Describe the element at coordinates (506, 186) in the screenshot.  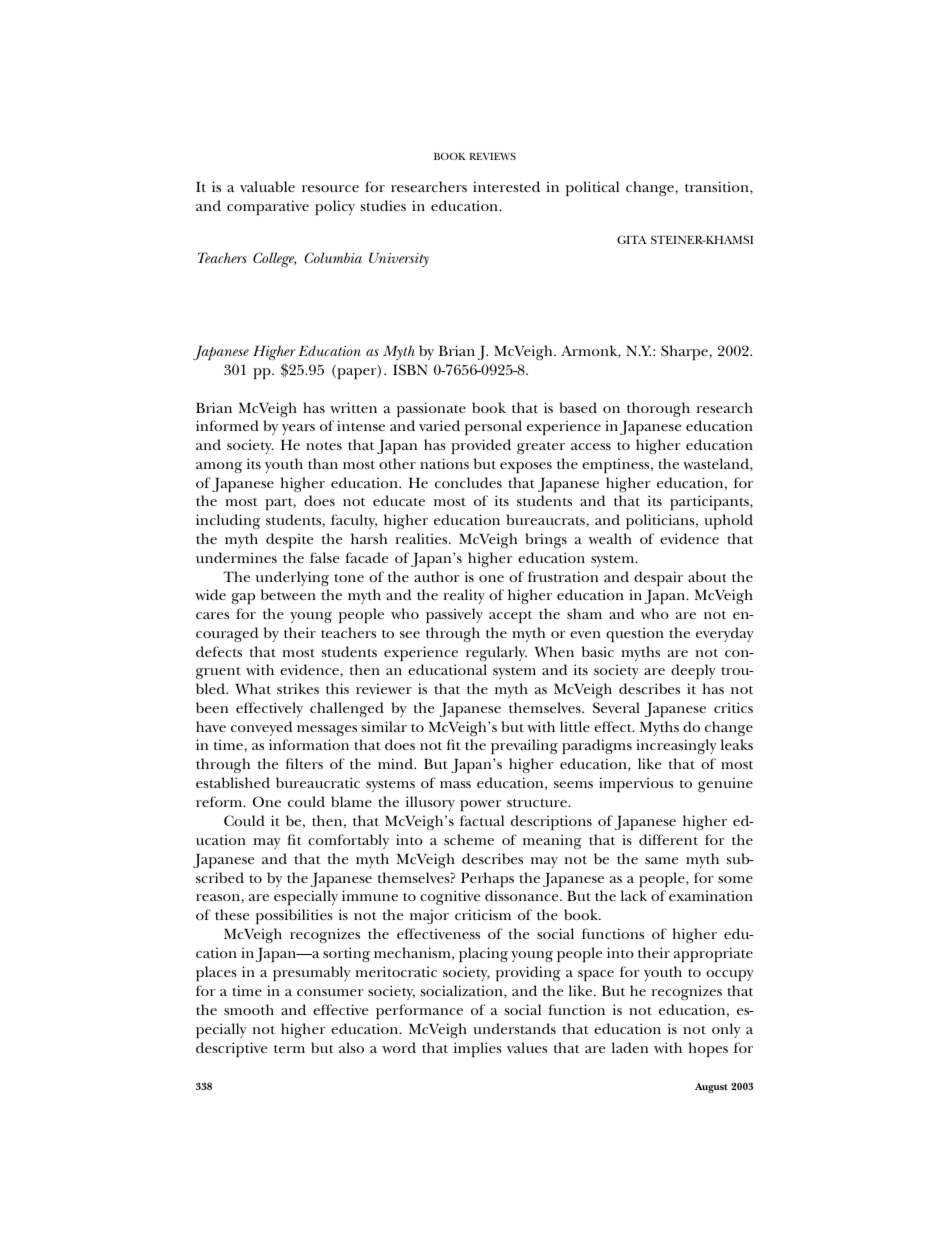
I see `interested` at that location.
